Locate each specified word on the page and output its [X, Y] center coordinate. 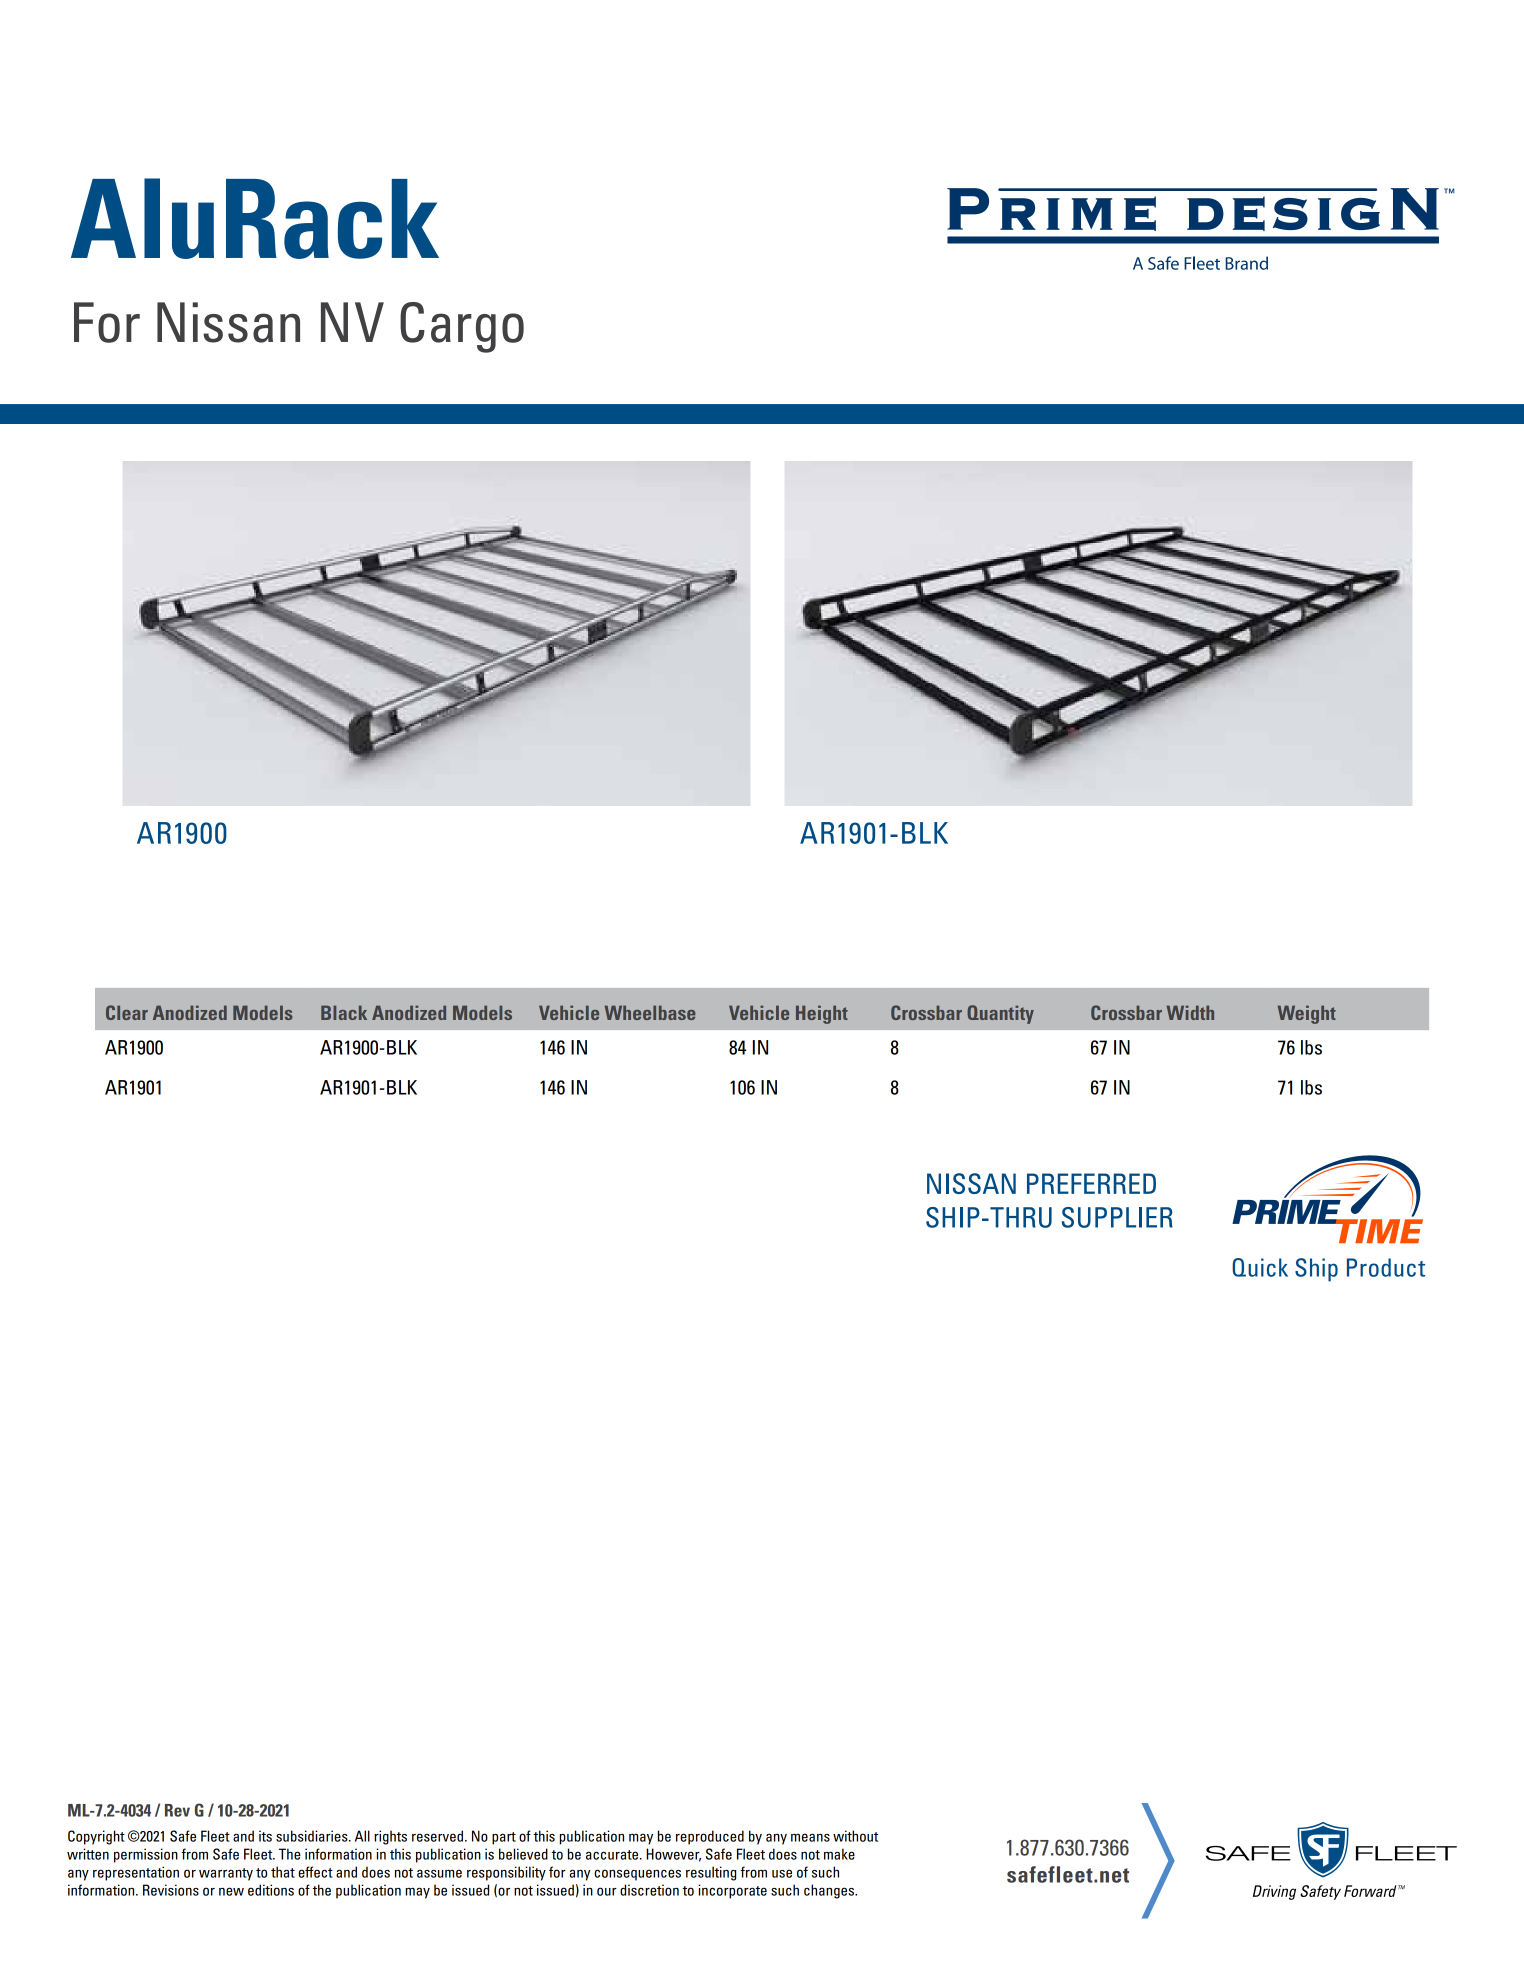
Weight [1307, 1014]
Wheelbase [650, 1012]
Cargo [462, 327]
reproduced [710, 1837]
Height [822, 1014]
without [855, 1836]
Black [344, 1012]
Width [1190, 1012]
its [265, 1836]
